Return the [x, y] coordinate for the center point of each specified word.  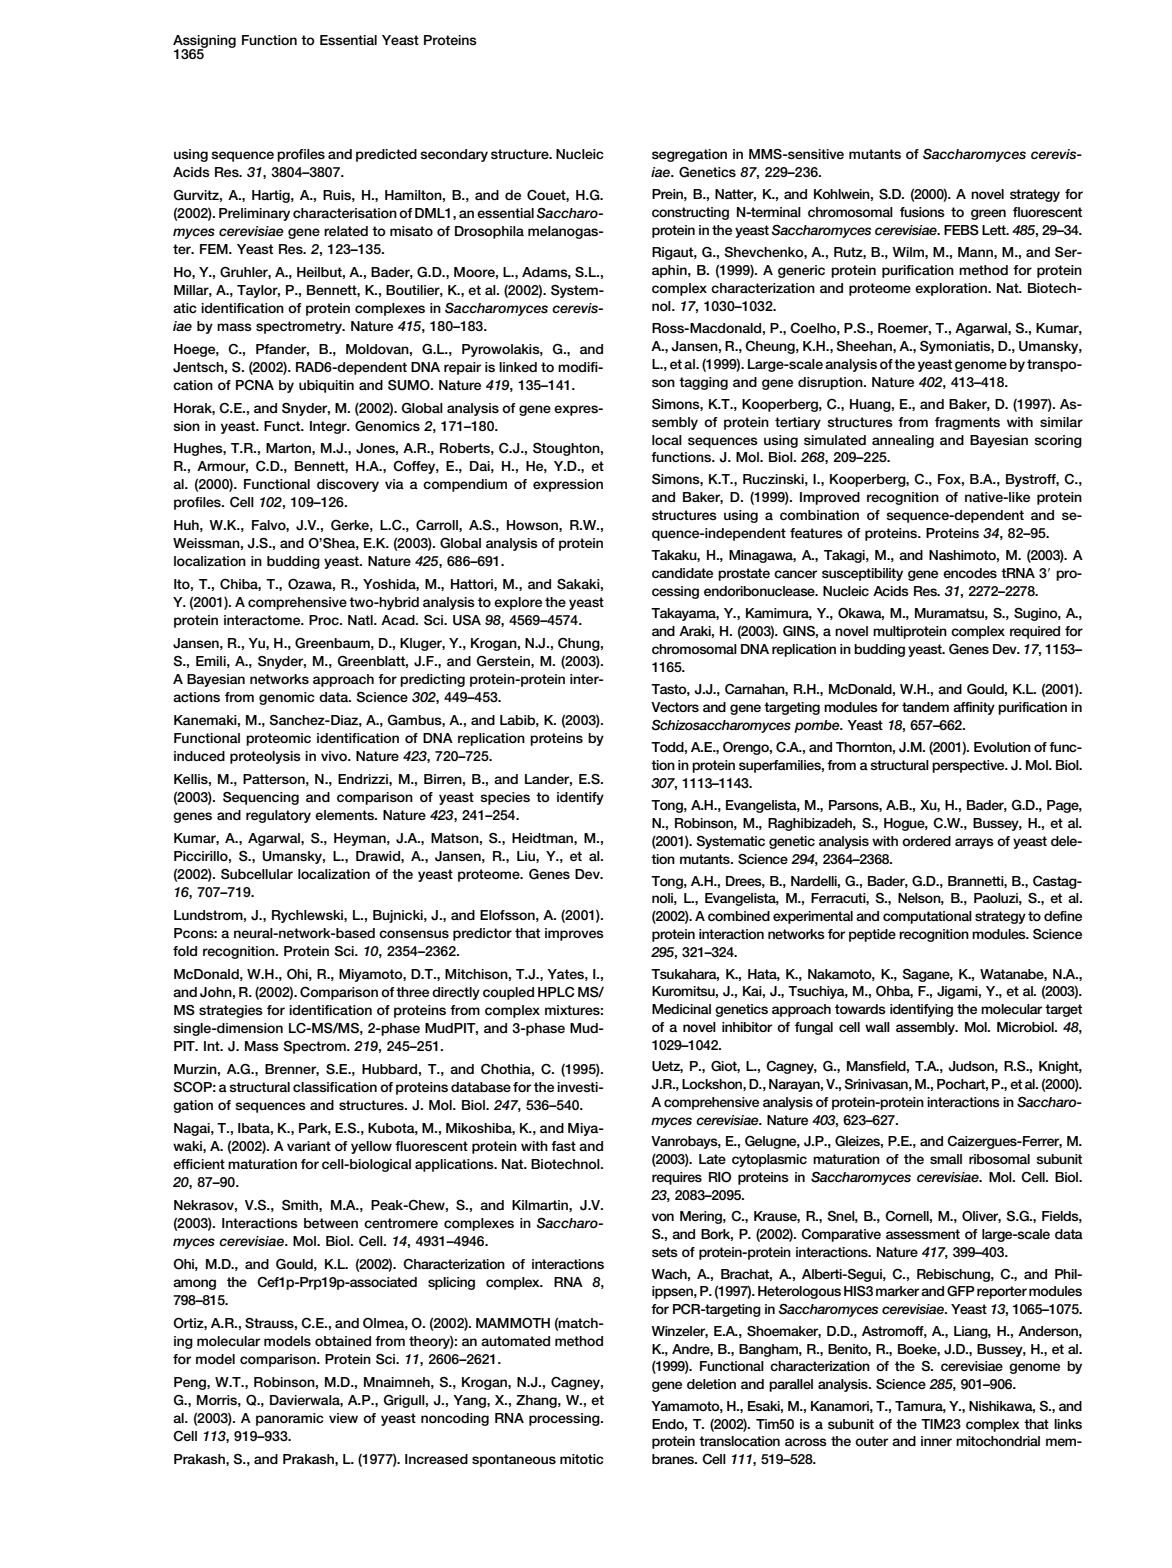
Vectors [675, 707]
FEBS [961, 230]
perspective [969, 766]
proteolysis [265, 757]
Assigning [204, 43]
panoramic [290, 1419]
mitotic [582, 1459]
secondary [454, 155]
